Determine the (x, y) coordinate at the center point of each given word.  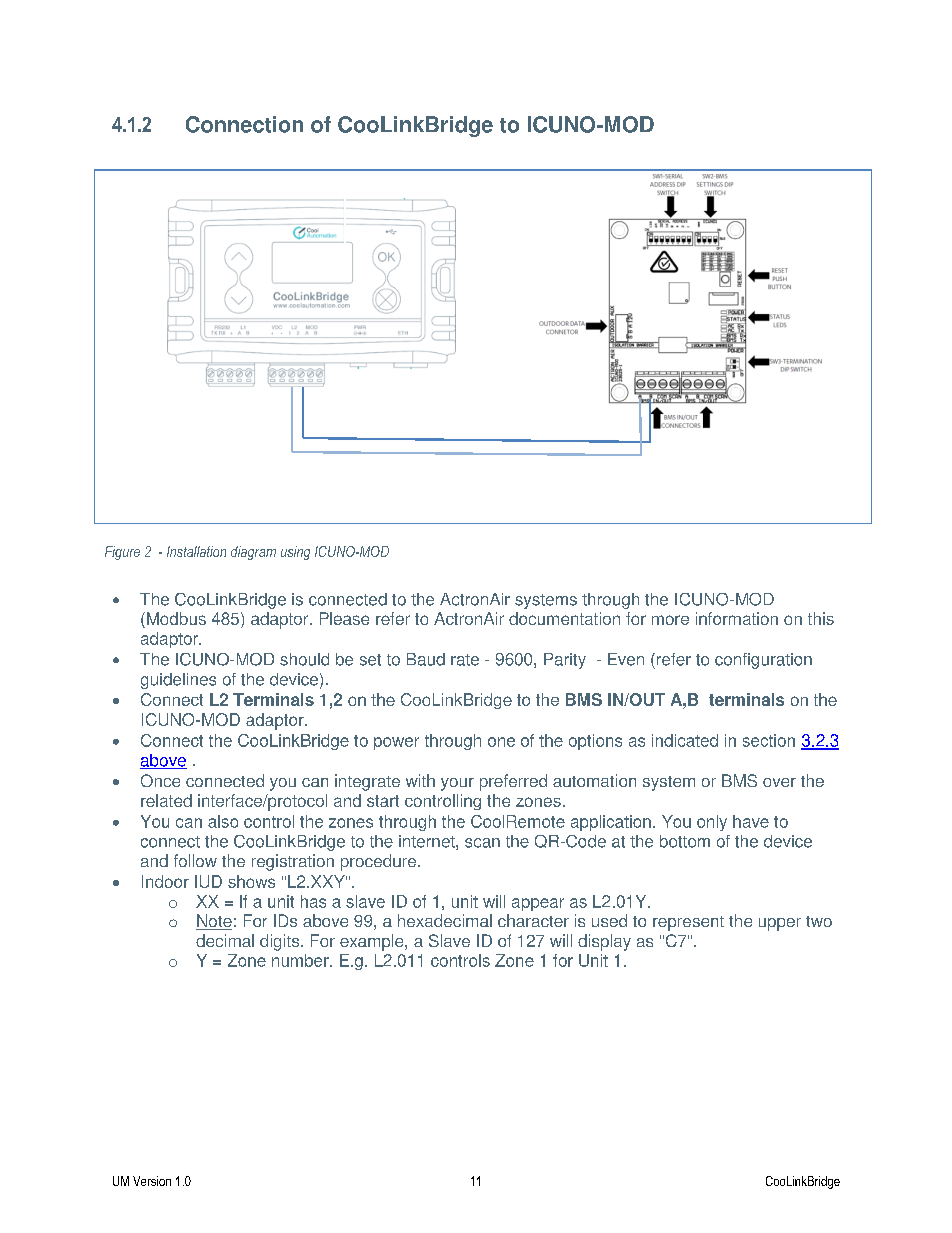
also (223, 821)
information (737, 618)
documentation (564, 618)
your (457, 784)
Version (152, 1181)
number (301, 960)
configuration (763, 661)
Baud (426, 659)
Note (214, 922)
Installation (196, 551)
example (373, 942)
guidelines (178, 681)
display (604, 942)
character (533, 920)
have (751, 821)
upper (780, 924)
